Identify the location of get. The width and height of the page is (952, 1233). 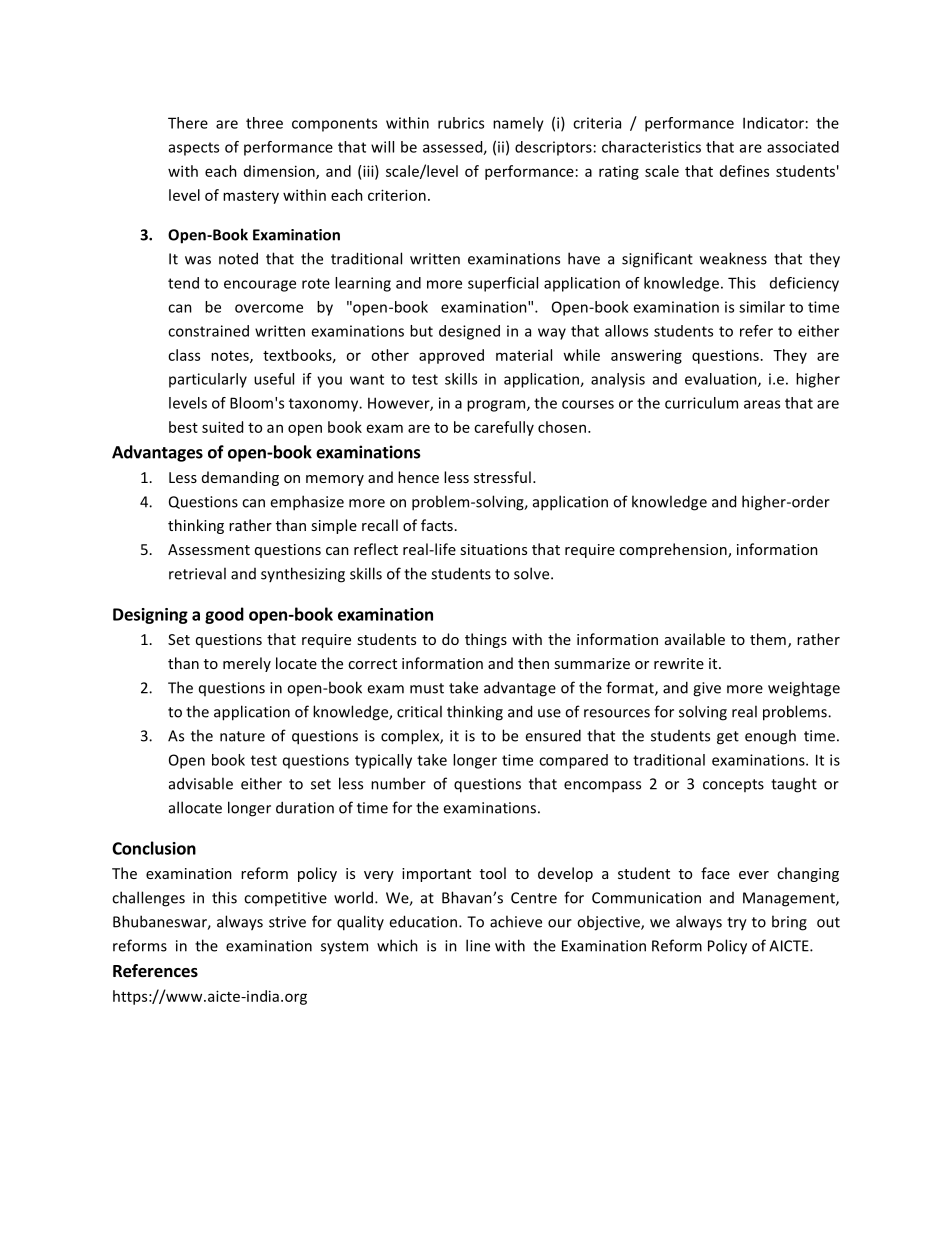
(728, 738).
